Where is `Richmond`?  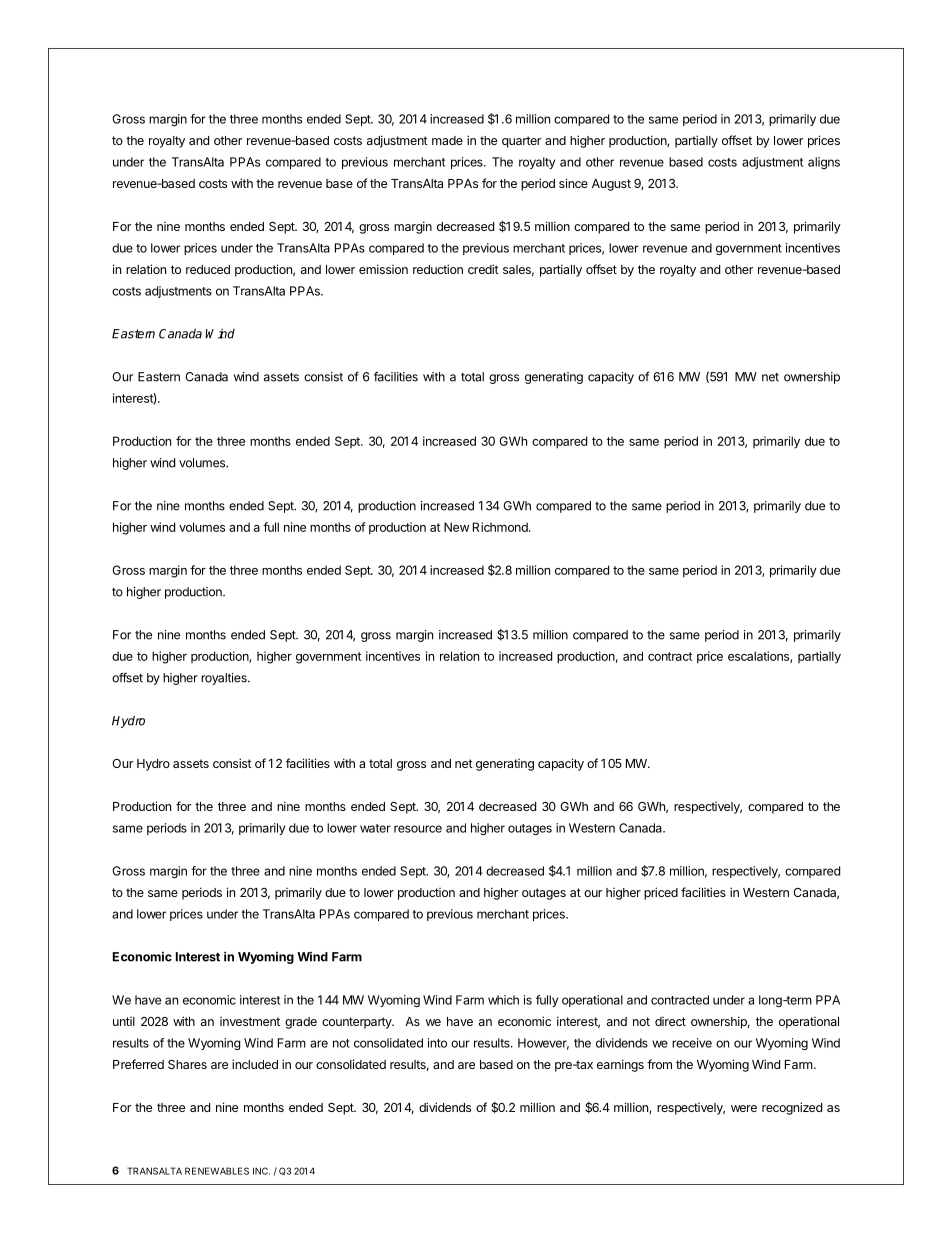
Richmond is located at coordinates (501, 527).
